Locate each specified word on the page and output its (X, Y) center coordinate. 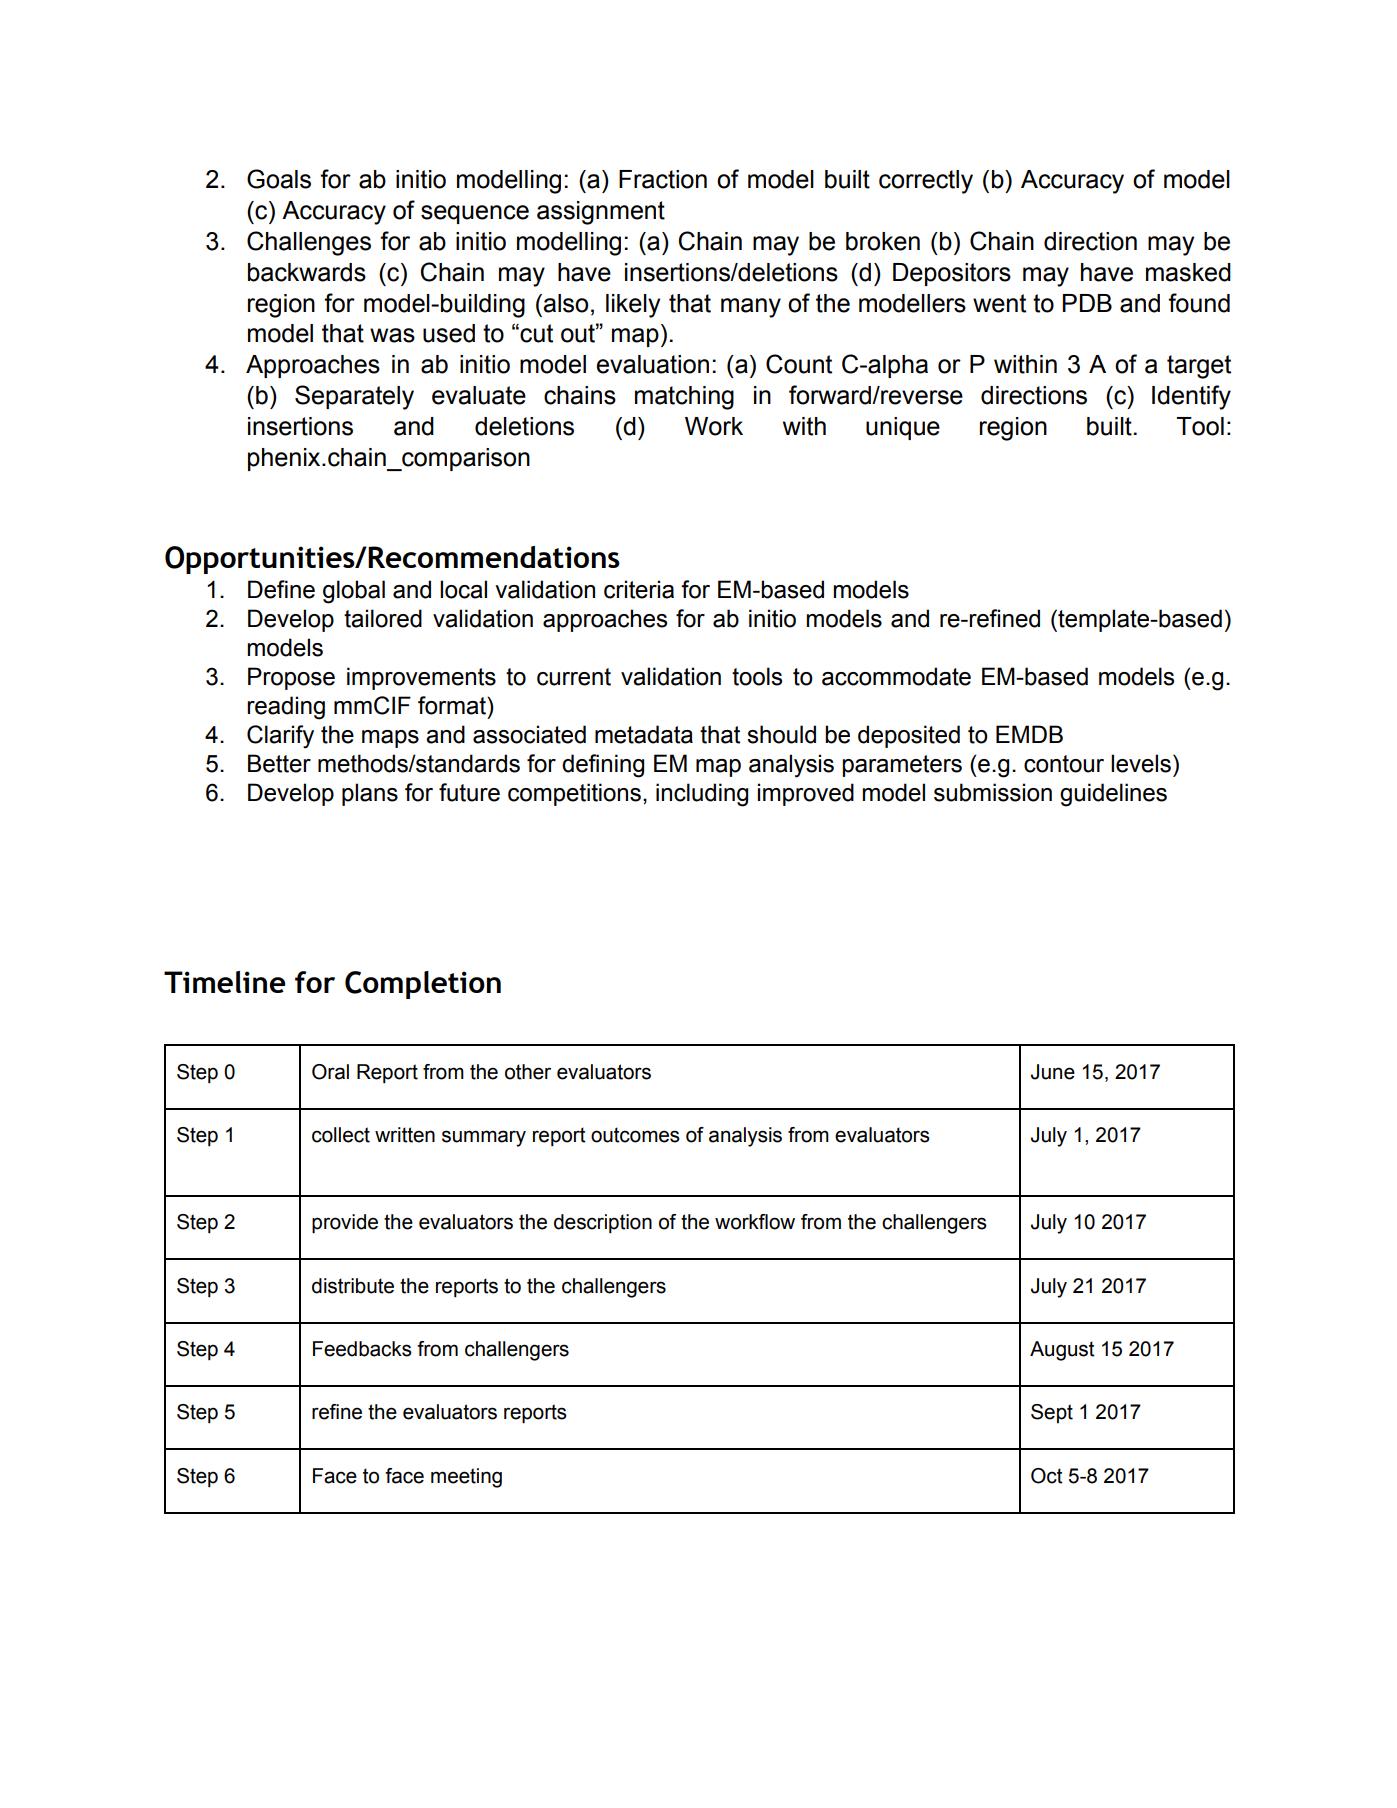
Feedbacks (362, 1349)
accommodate (896, 676)
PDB (1087, 303)
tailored (383, 618)
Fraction (663, 179)
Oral (330, 1072)
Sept (1052, 1413)
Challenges (309, 243)
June (1053, 1072)
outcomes (635, 1135)
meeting (466, 1478)
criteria (639, 589)
